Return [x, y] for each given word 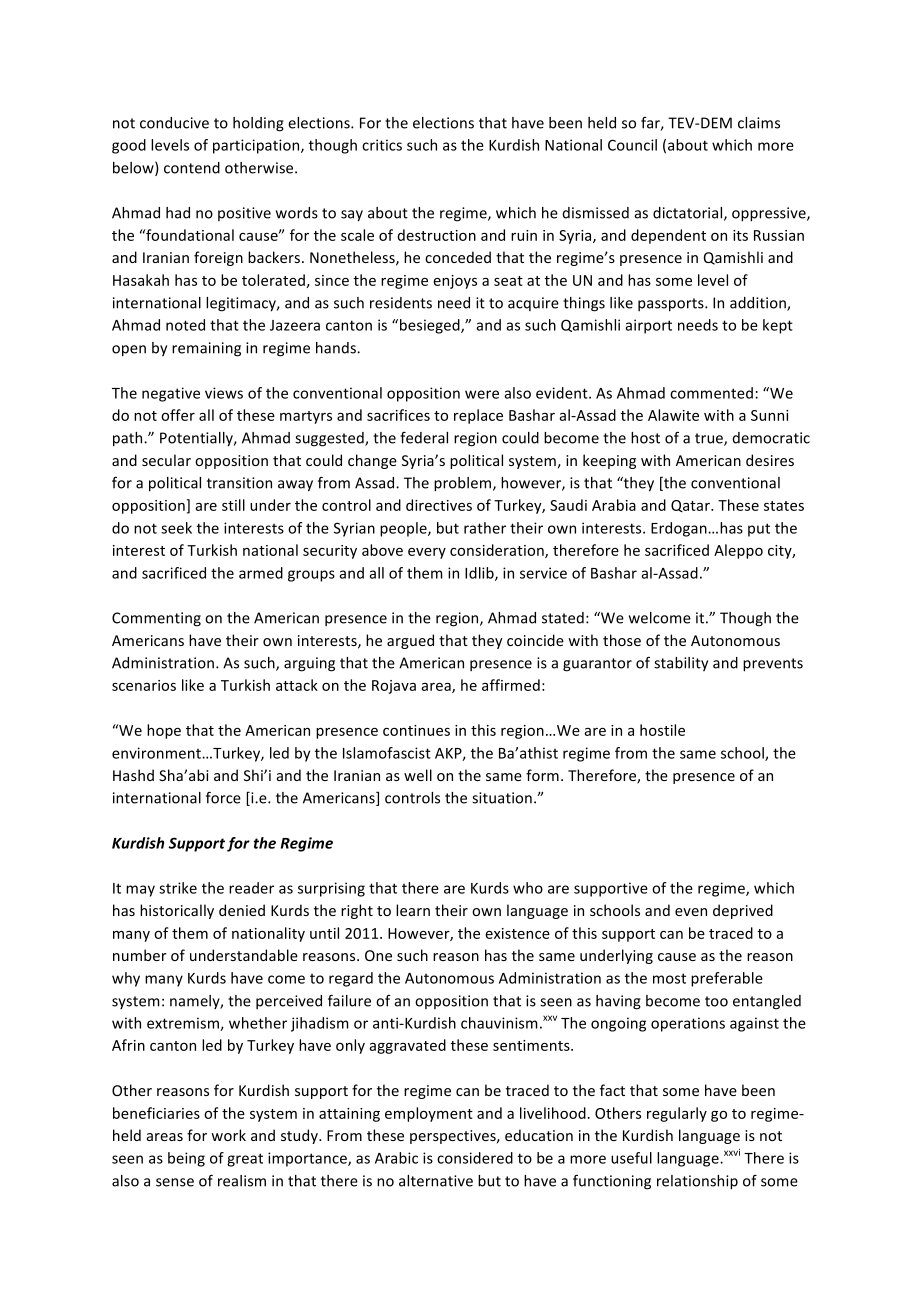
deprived [743, 911]
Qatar [691, 506]
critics [382, 145]
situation [502, 798]
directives [439, 505]
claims [759, 123]
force [223, 797]
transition [239, 483]
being [186, 1159]
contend [192, 168]
